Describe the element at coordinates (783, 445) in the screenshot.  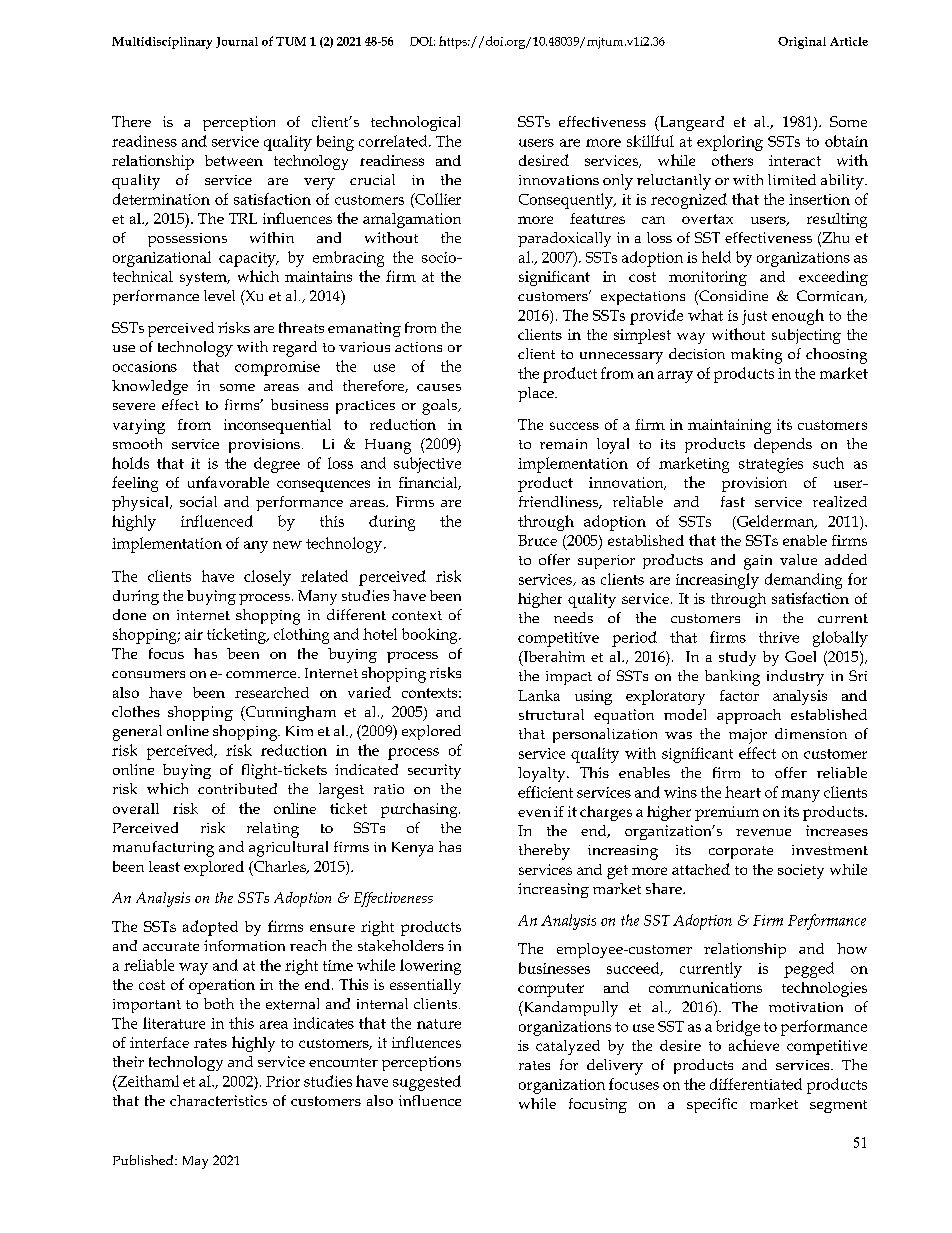
I see `depends` at that location.
